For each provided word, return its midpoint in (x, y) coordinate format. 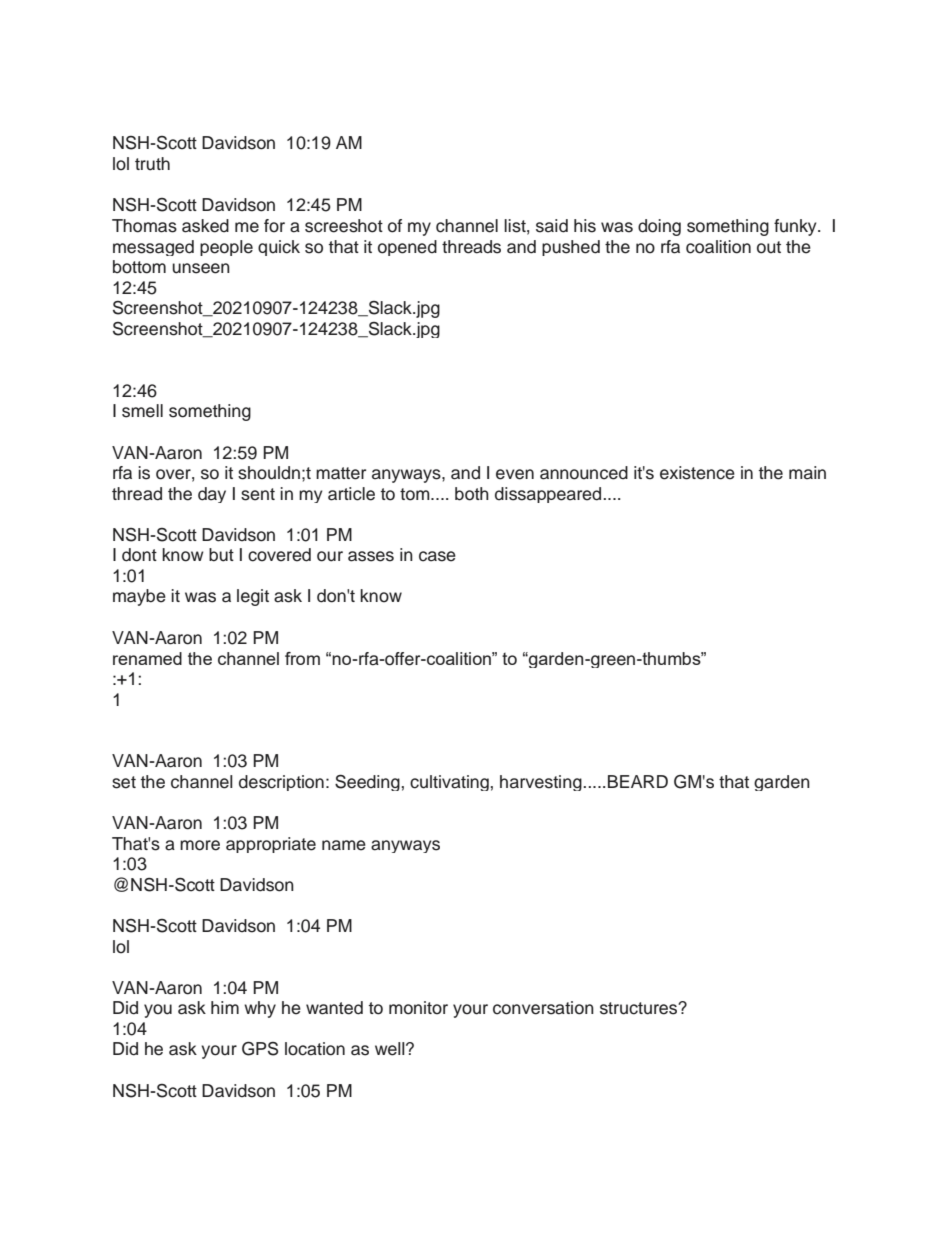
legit (253, 597)
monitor (418, 1008)
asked (205, 226)
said (552, 226)
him (225, 1007)
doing (659, 227)
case (437, 556)
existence (697, 473)
